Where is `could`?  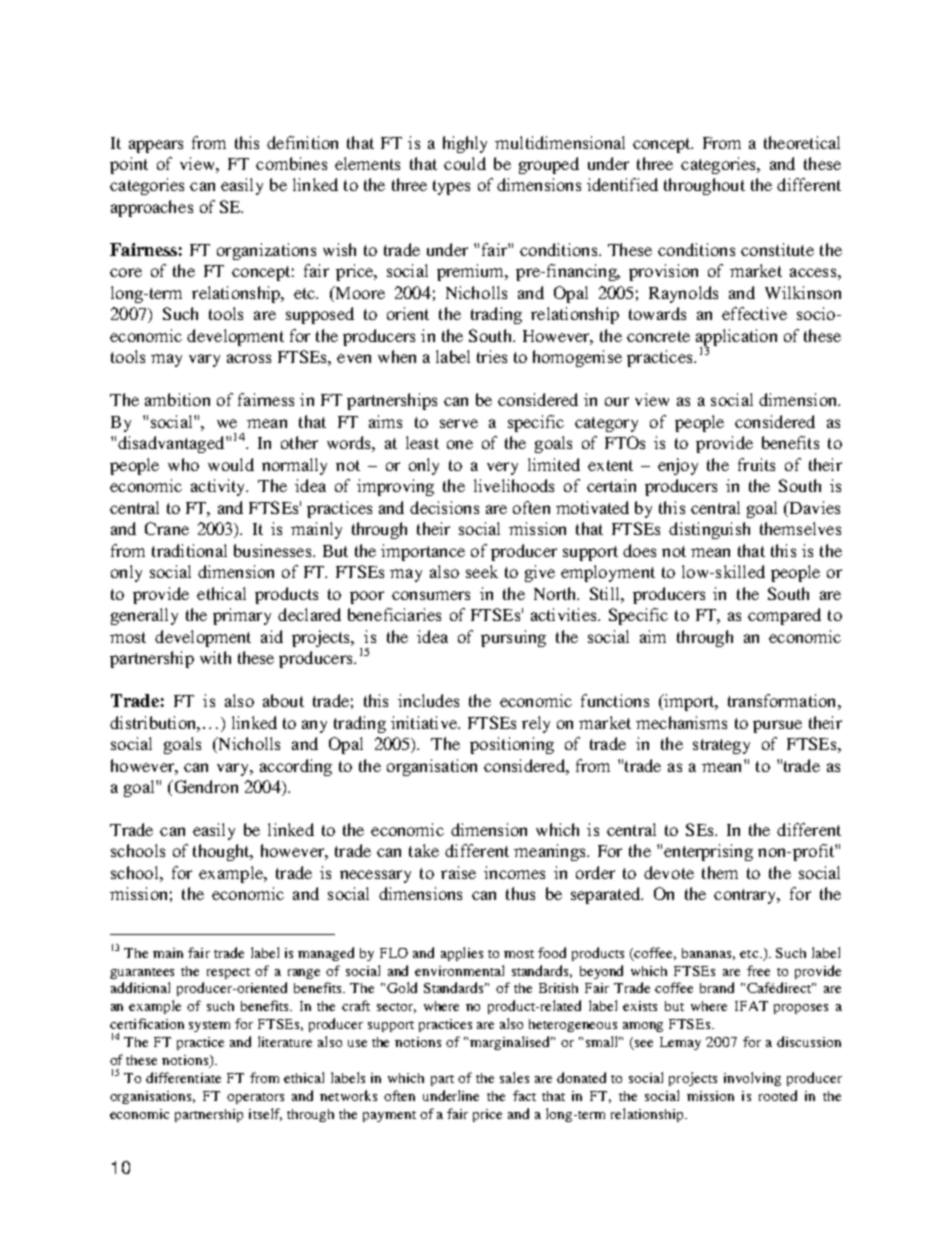 could is located at coordinates (465, 163).
